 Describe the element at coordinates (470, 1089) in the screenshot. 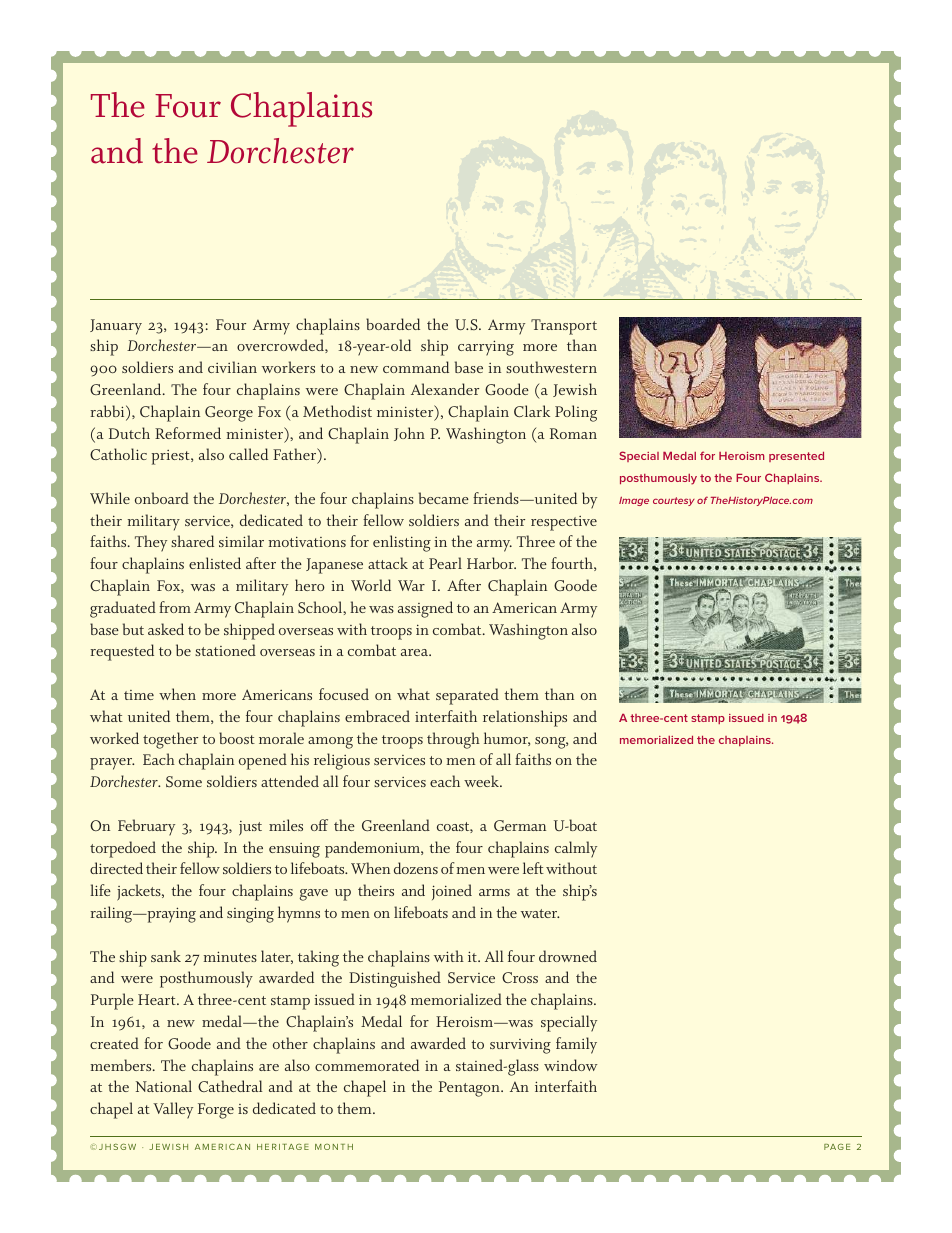

I see `Pentagon` at that location.
